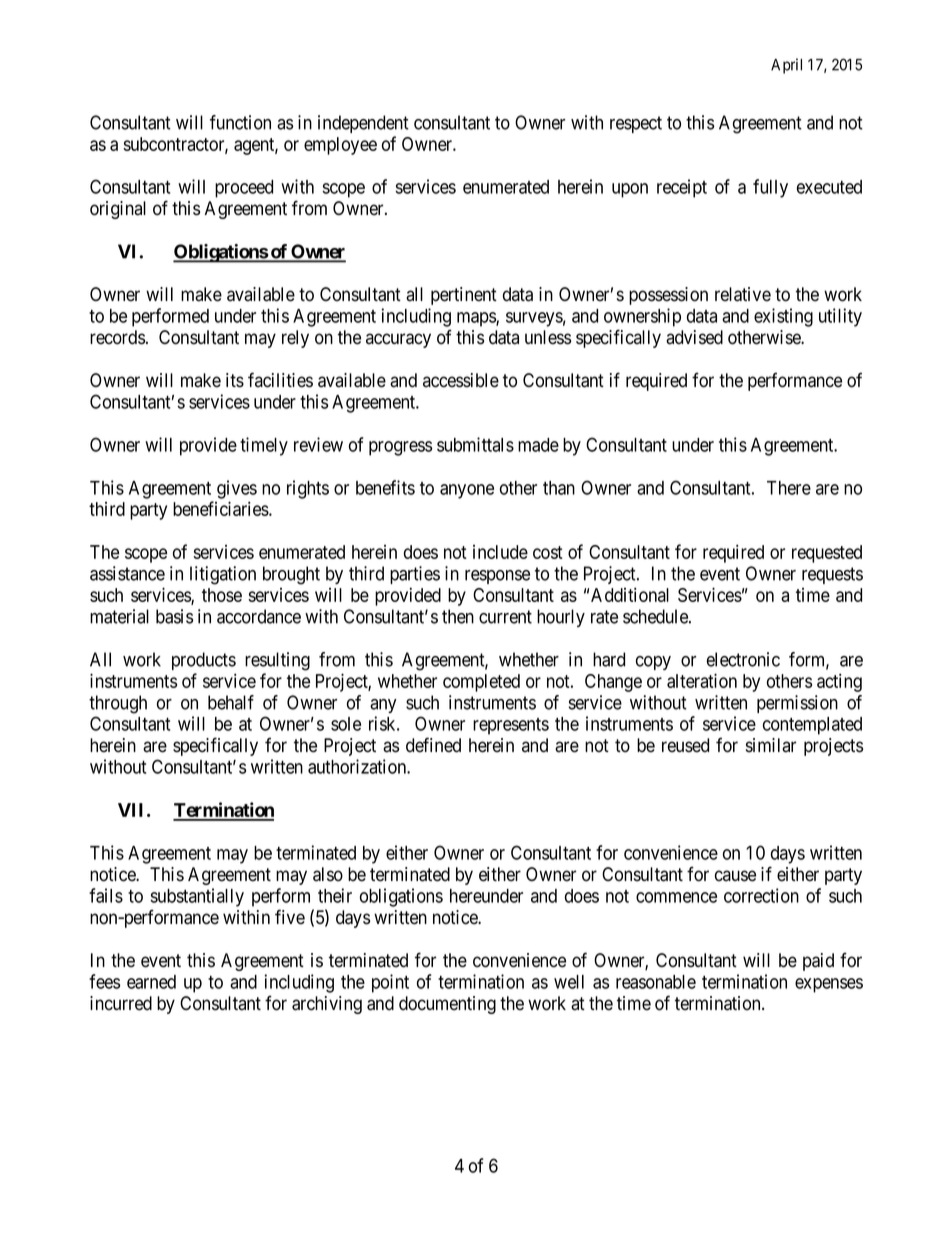 The width and height of the page is (952, 1233). What do you see at coordinates (363, 124) in the page?
I see `independent` at bounding box center [363, 124].
